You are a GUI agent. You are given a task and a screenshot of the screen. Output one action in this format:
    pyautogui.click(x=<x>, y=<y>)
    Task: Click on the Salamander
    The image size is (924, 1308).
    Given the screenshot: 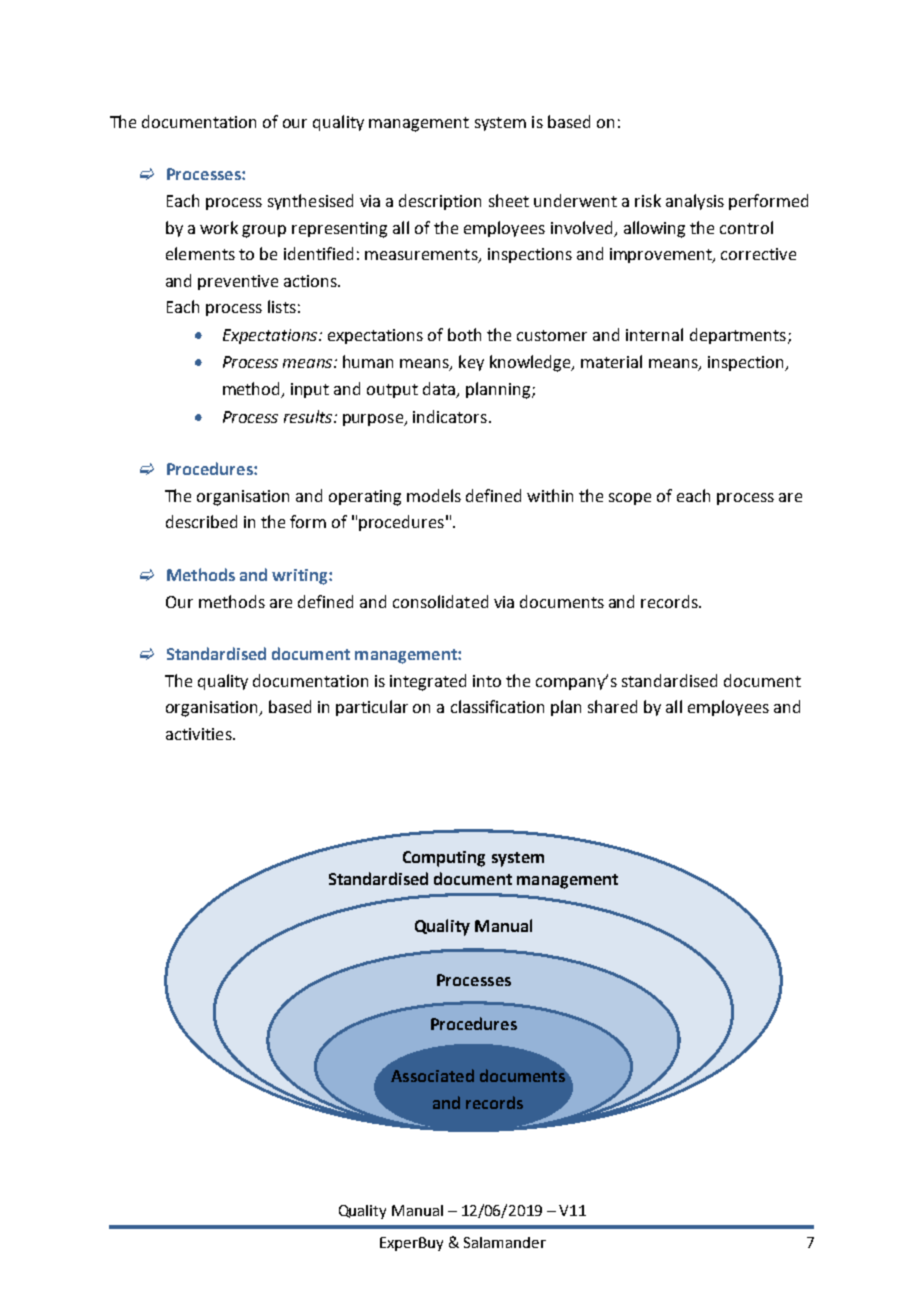 What is the action you would take?
    pyautogui.click(x=505, y=1242)
